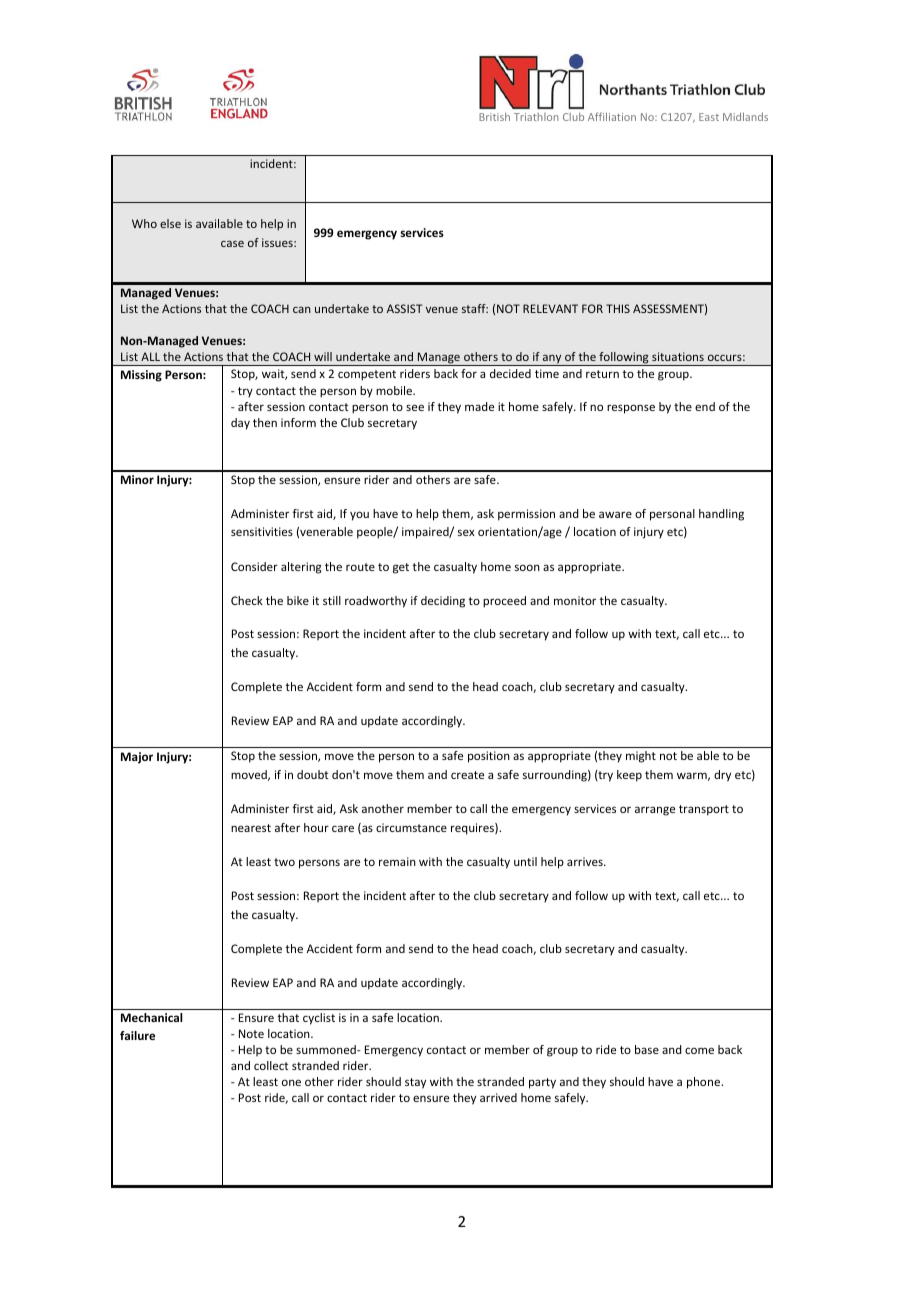 Image resolution: width=924 pixels, height=1308 pixels. I want to click on Affiliation, so click(612, 116).
